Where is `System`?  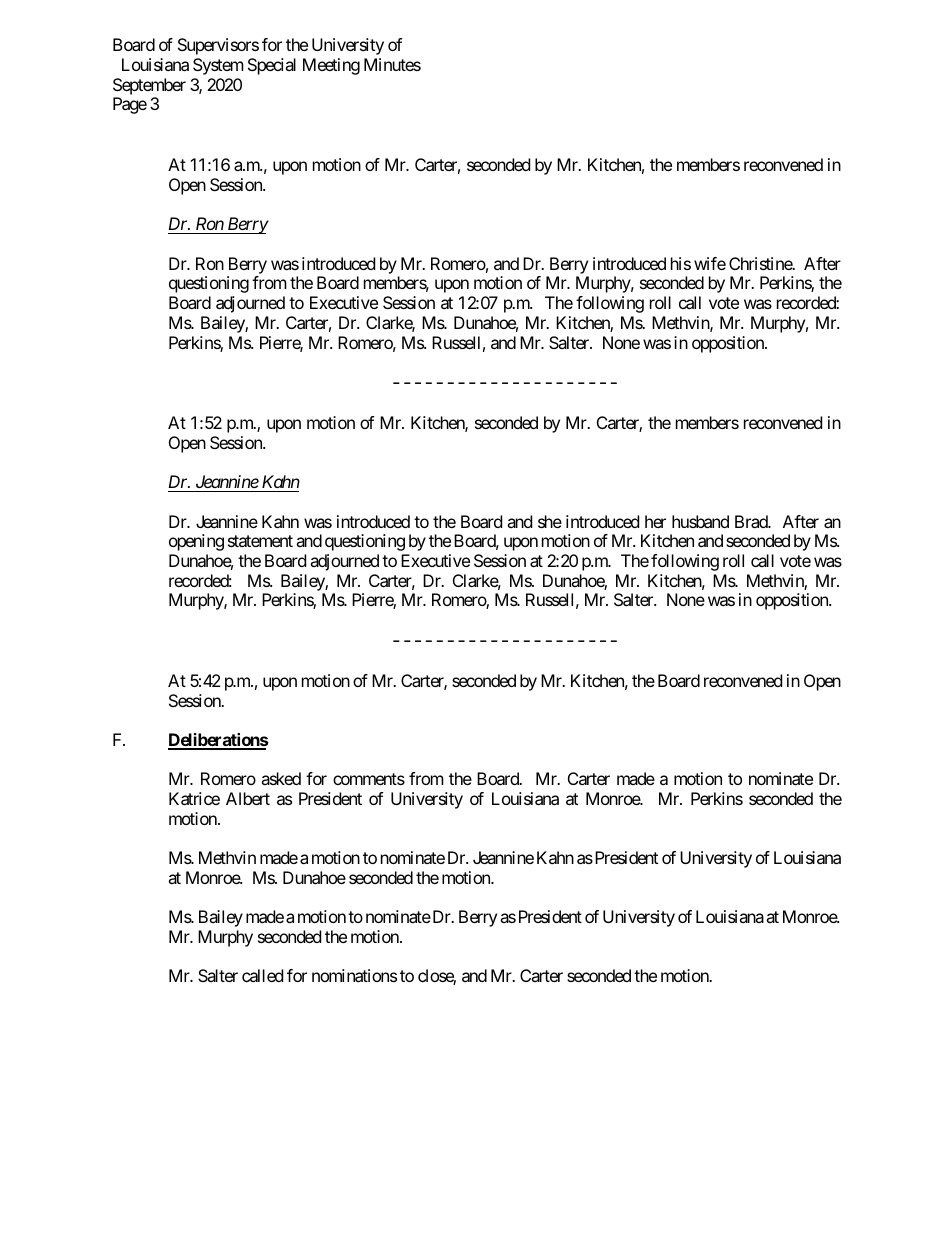 System is located at coordinates (218, 66).
